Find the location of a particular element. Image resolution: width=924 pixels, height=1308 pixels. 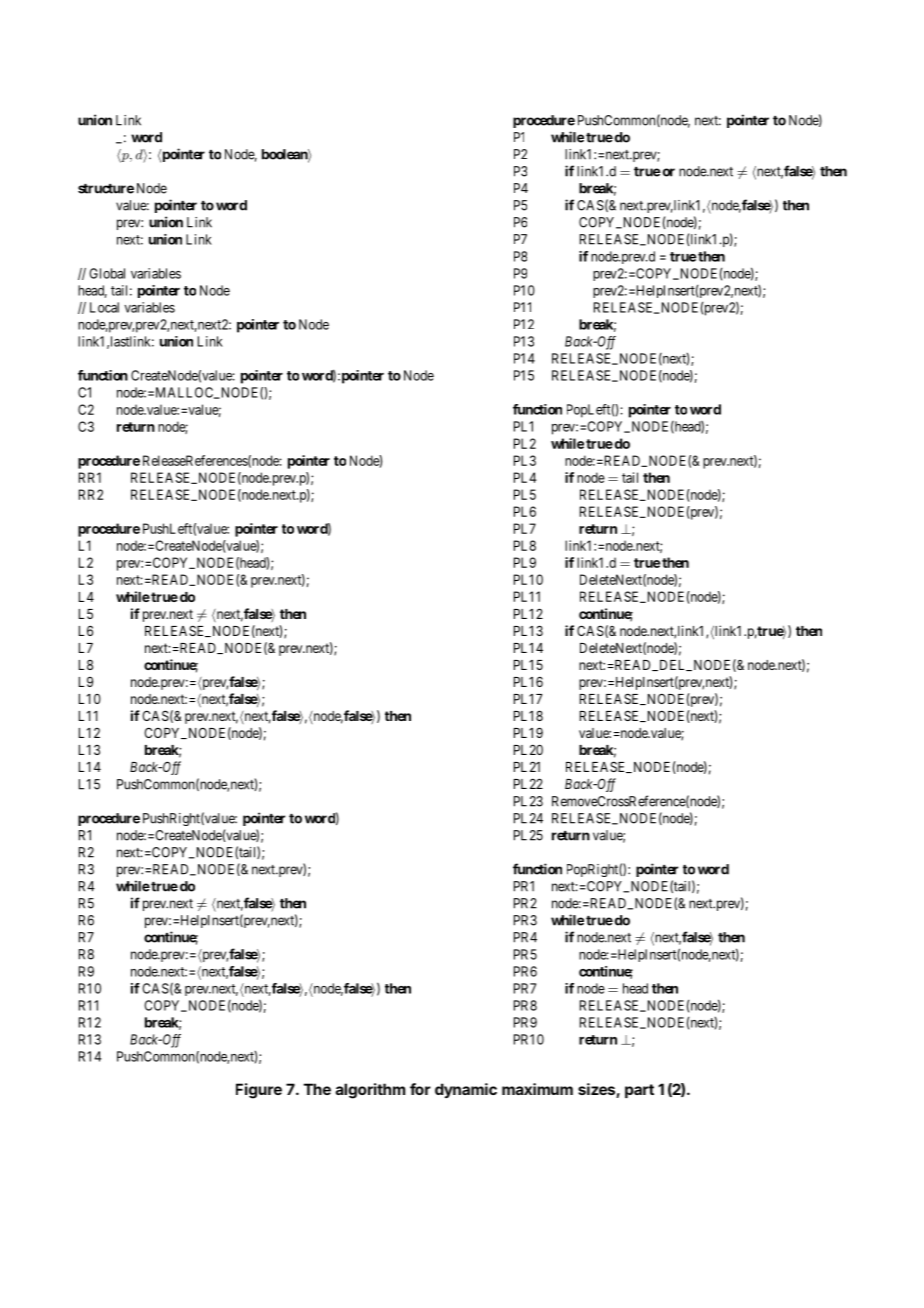

maximum is located at coordinates (537, 1089).
